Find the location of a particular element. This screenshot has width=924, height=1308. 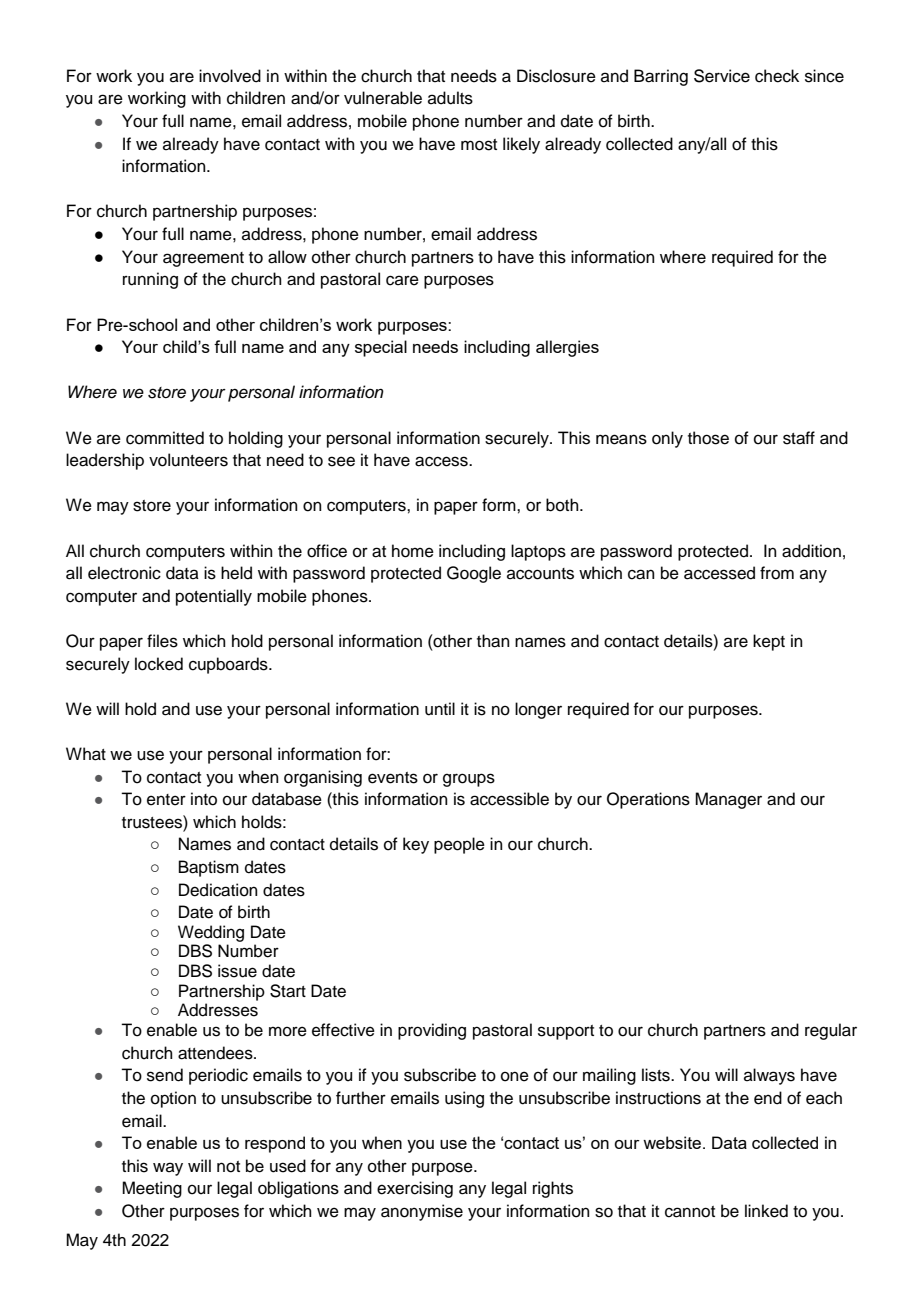

Meeting is located at coordinates (152, 1189).
